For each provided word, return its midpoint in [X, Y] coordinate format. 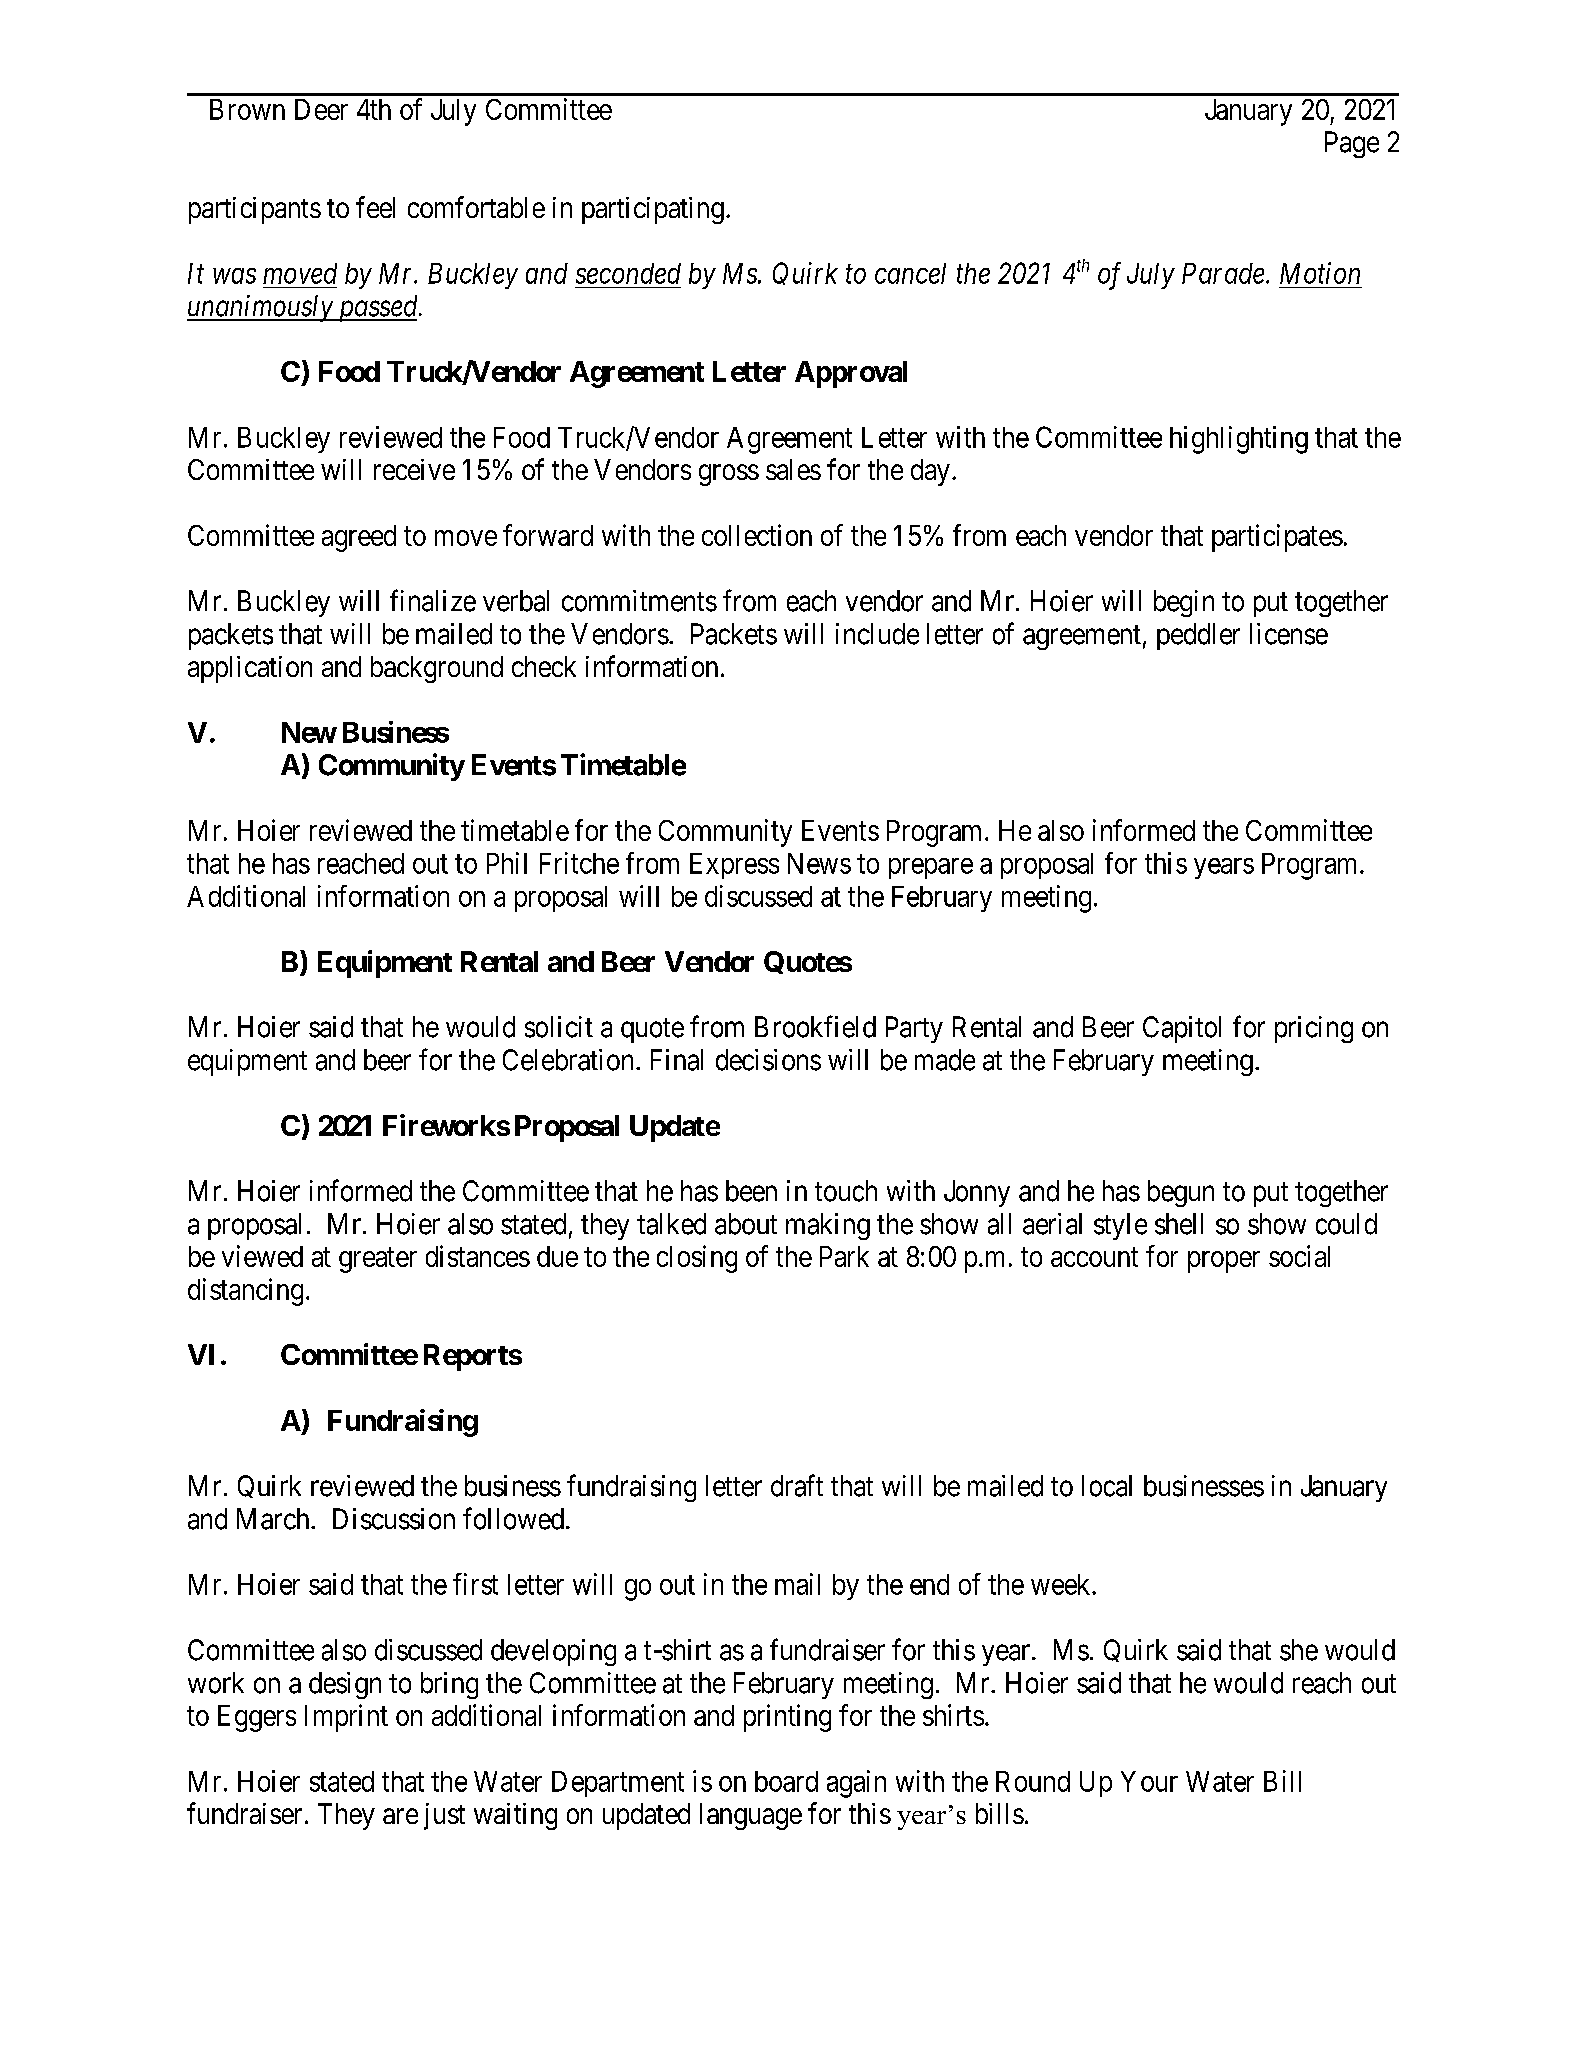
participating [653, 210]
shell [1179, 1224]
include [877, 634]
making [828, 1226]
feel [375, 207]
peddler [1198, 636]
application [250, 669]
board [786, 1781]
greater [378, 1260]
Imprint [346, 1718]
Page [1352, 144]
